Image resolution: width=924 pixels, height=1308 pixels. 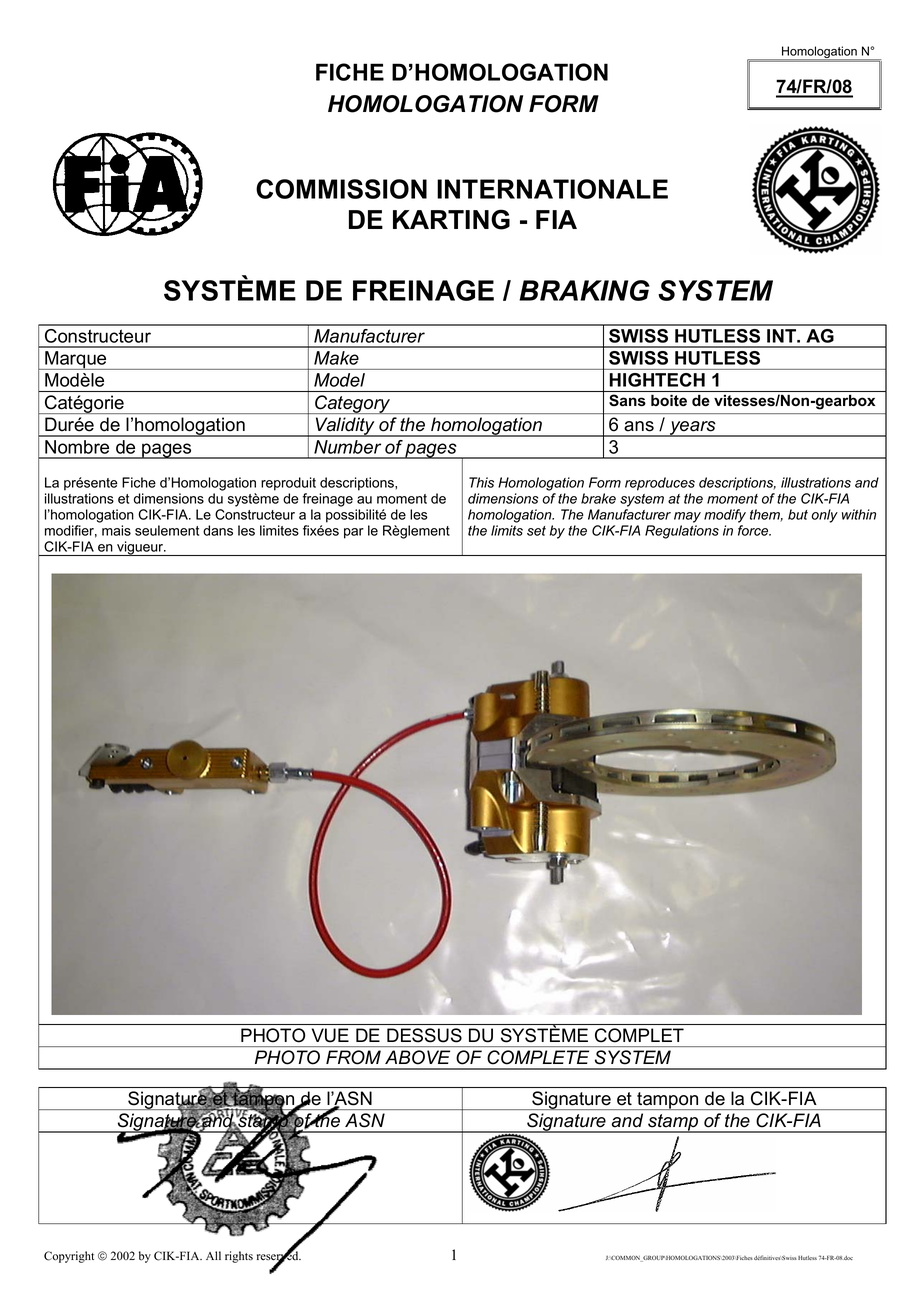 I want to click on set, so click(x=536, y=531).
